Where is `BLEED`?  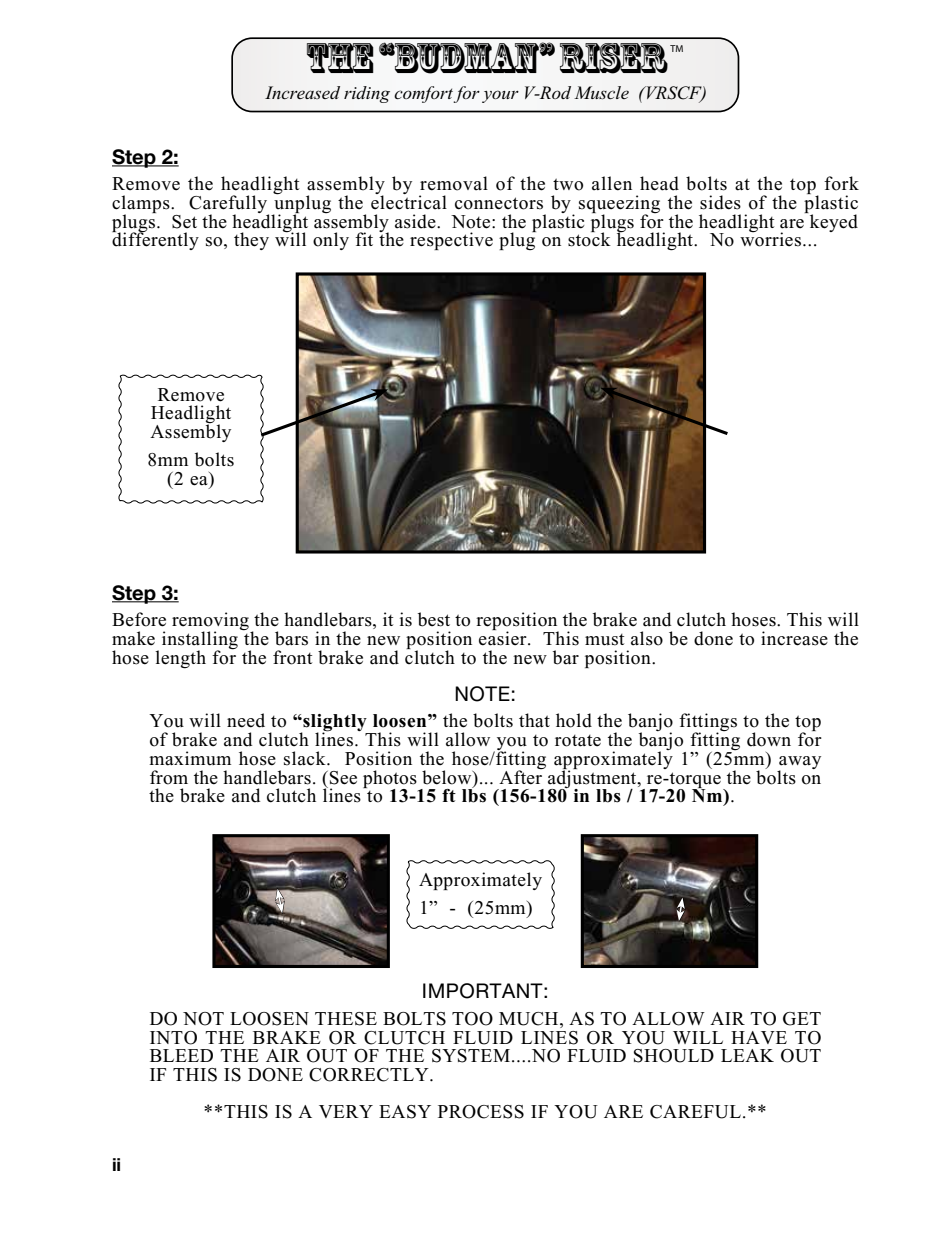
BLEED is located at coordinates (181, 1055).
